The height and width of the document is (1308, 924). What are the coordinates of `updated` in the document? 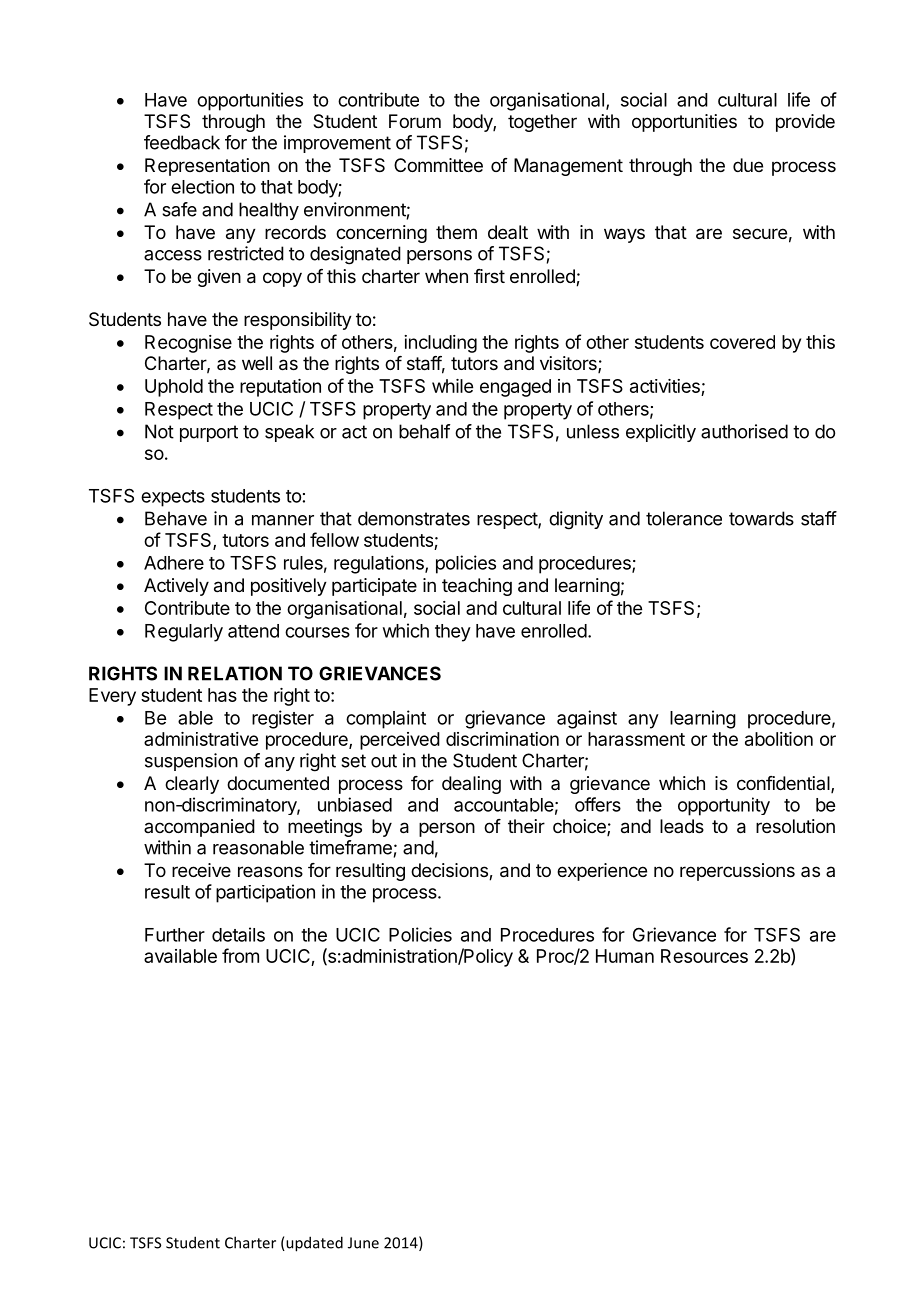 It's located at (313, 1244).
